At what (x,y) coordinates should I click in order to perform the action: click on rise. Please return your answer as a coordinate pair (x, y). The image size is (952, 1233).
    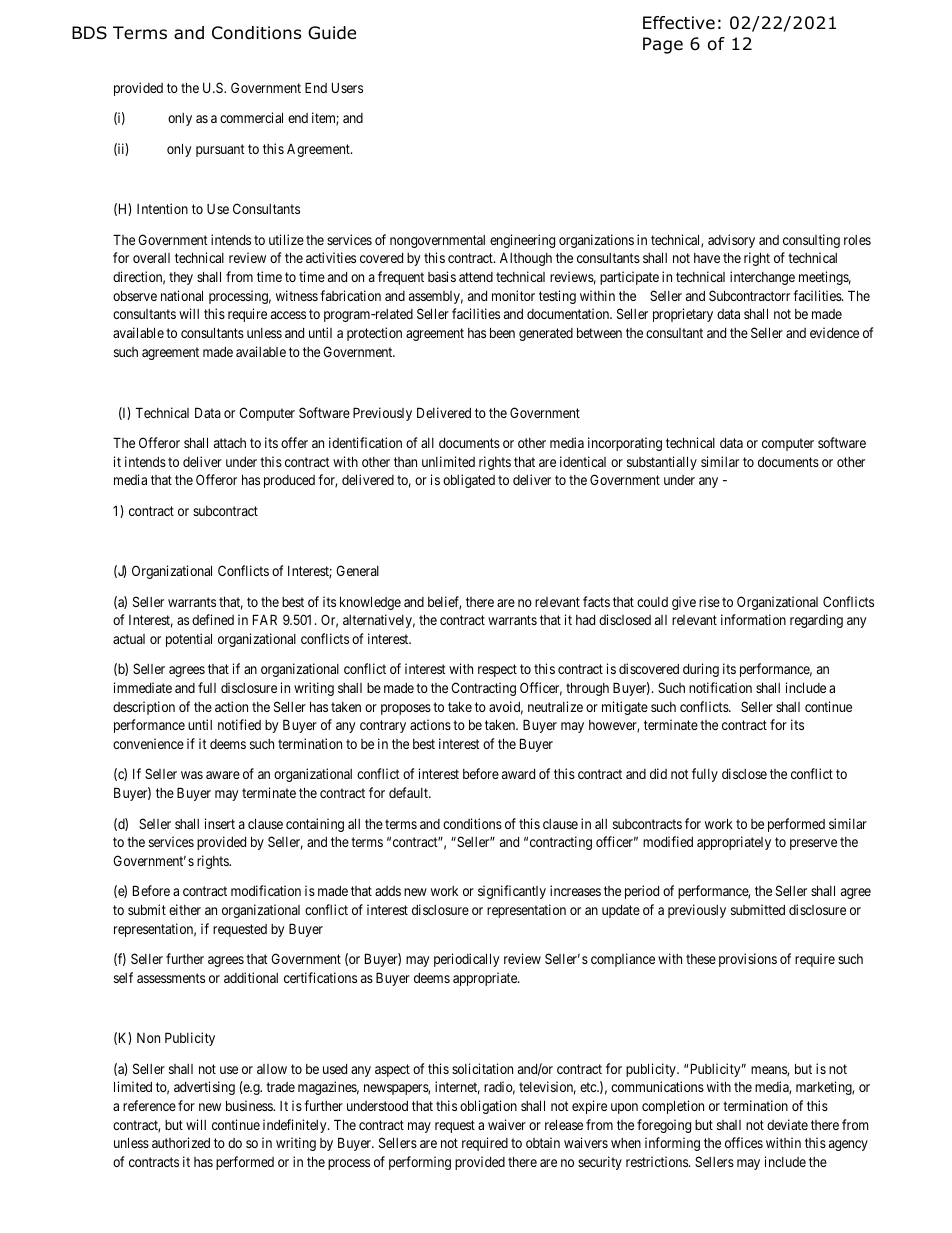
    Looking at the image, I should click on (709, 601).
